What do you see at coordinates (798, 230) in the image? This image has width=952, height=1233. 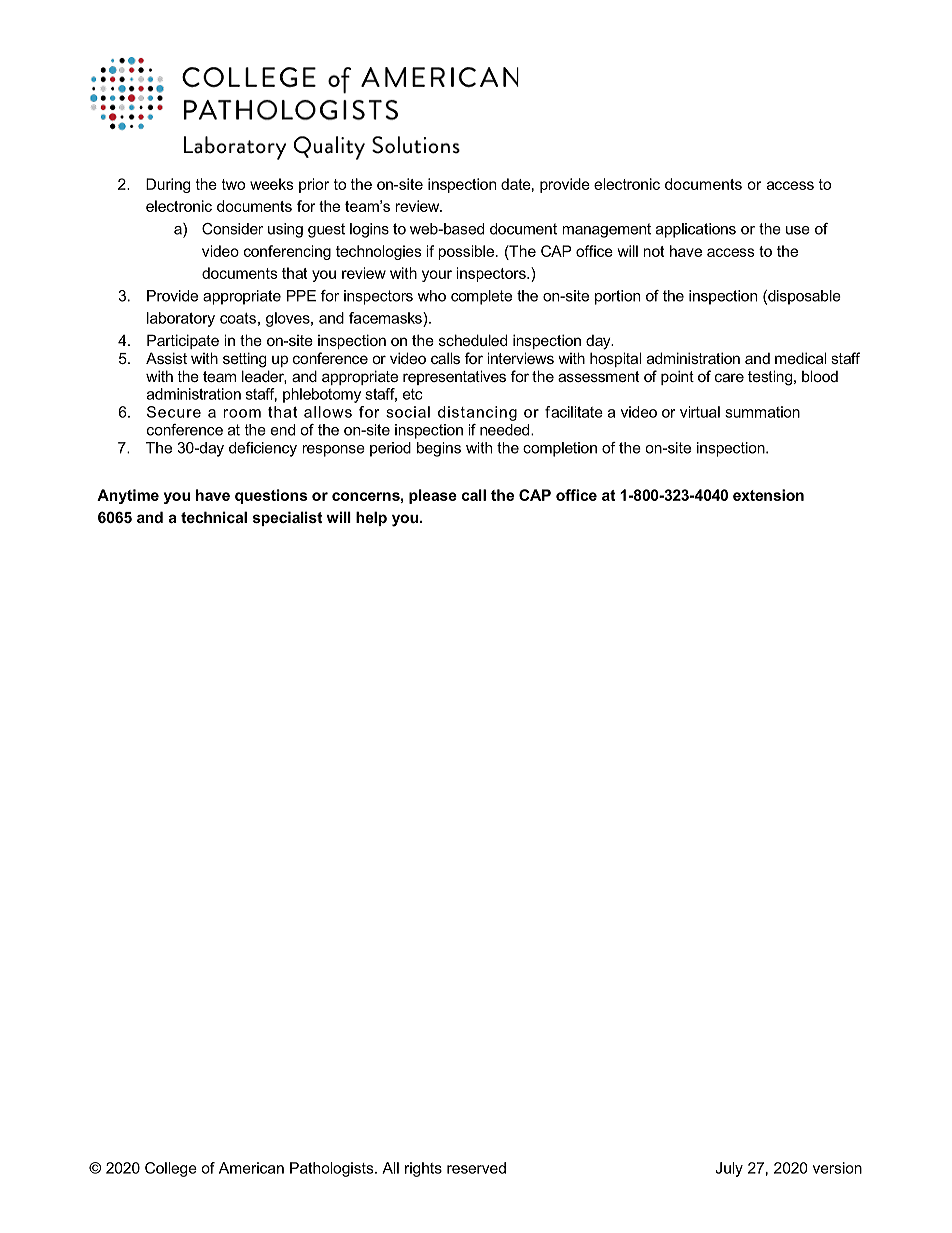 I see `use` at bounding box center [798, 230].
